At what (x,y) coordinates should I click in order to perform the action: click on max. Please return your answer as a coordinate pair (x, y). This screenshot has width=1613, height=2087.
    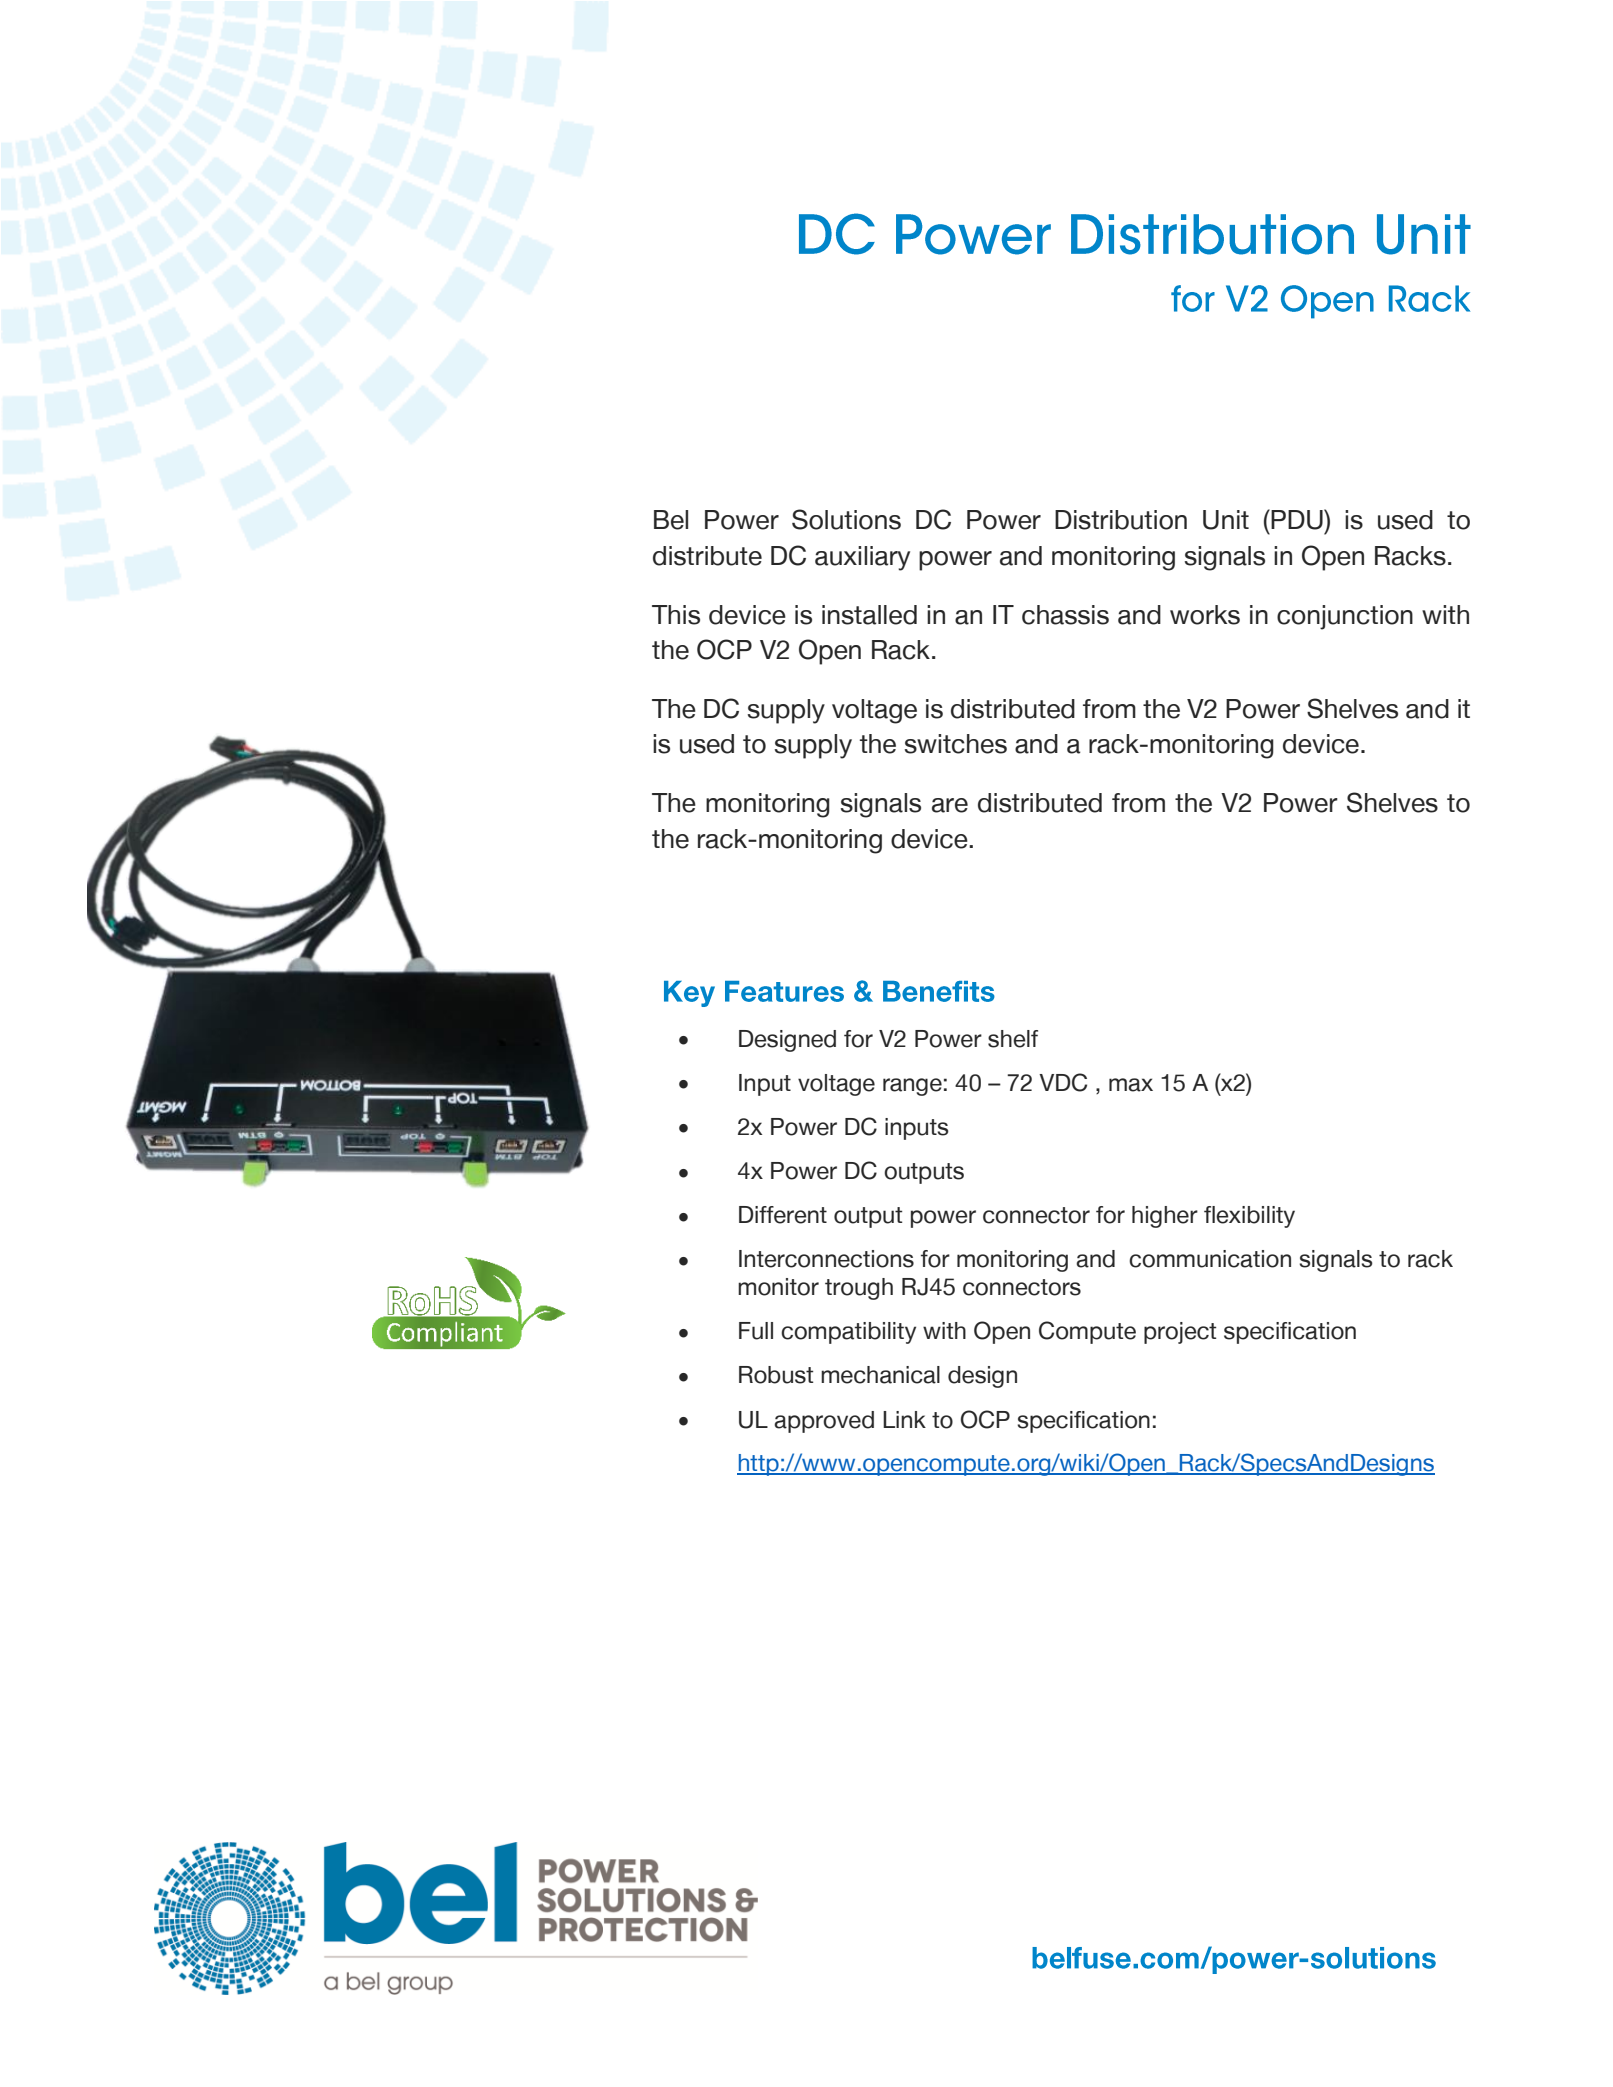
    Looking at the image, I should click on (1131, 1085).
